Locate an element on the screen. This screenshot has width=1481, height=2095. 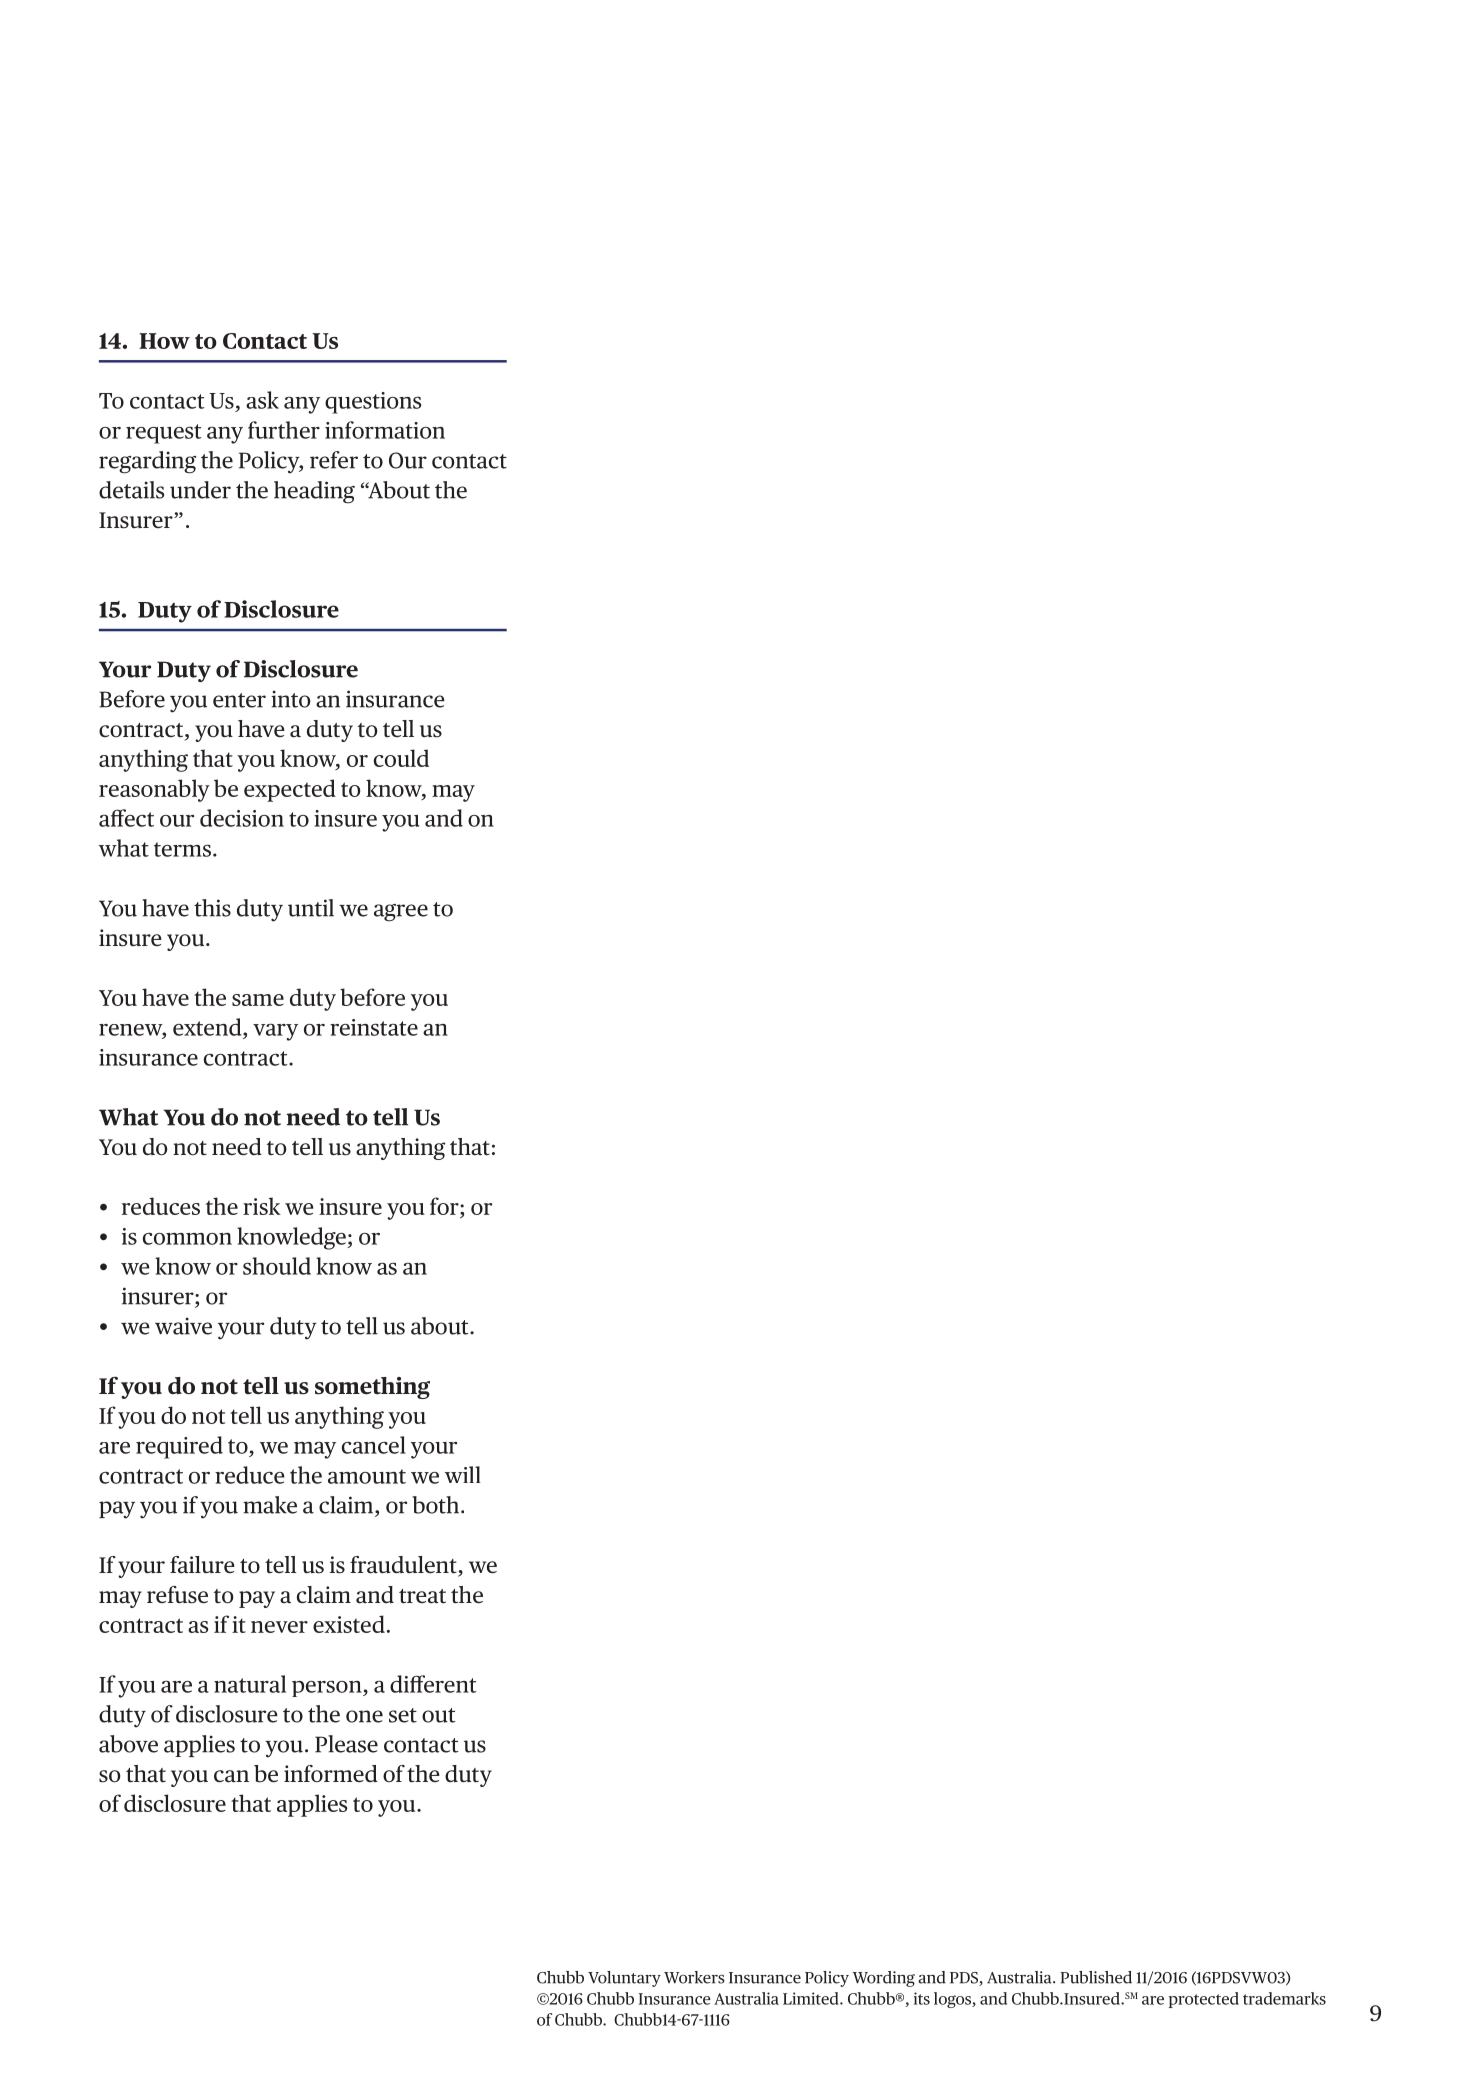
risk is located at coordinates (262, 1206).
